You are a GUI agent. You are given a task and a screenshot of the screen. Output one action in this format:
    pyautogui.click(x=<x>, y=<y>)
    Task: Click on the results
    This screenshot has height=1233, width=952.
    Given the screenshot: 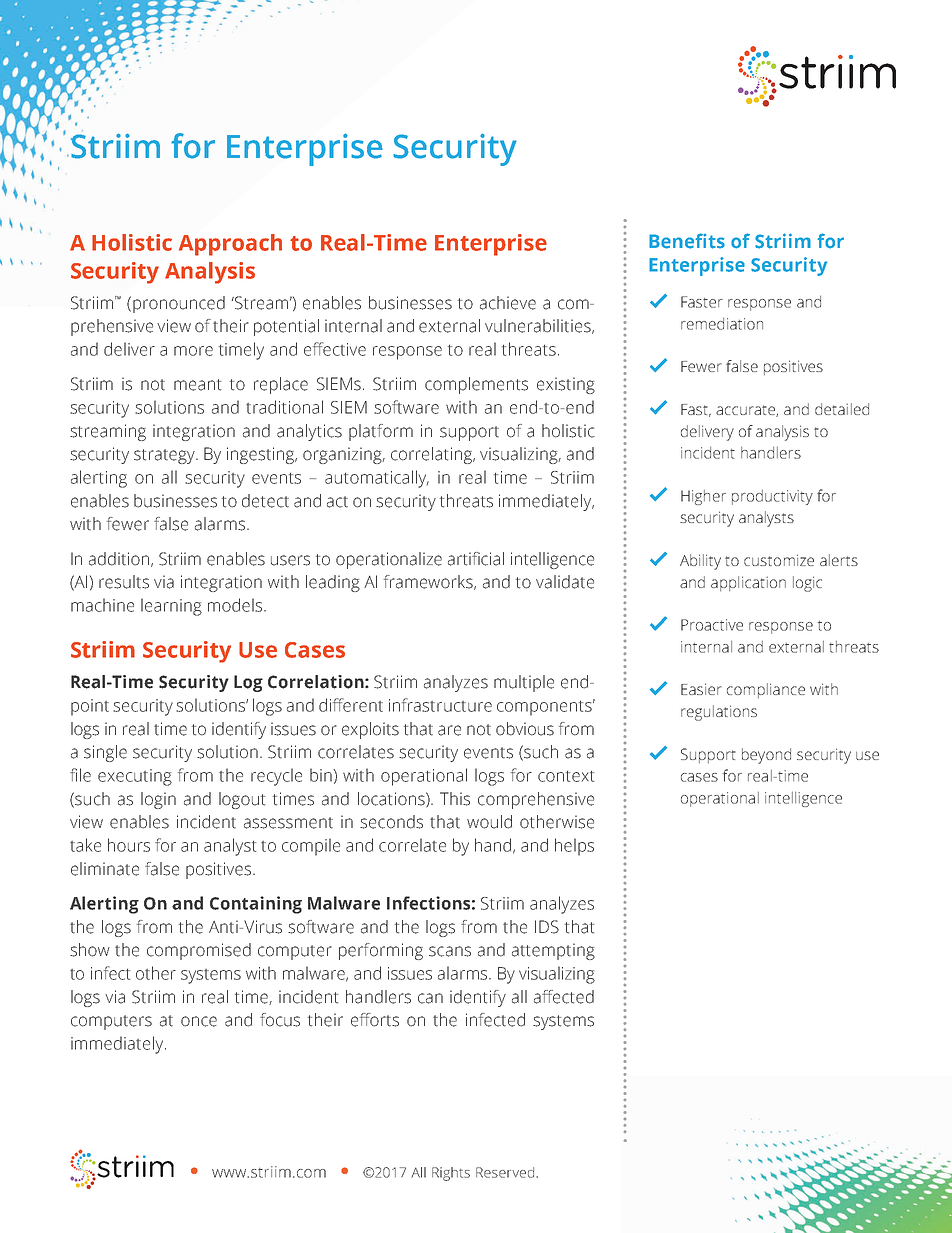 What is the action you would take?
    pyautogui.click(x=124, y=582)
